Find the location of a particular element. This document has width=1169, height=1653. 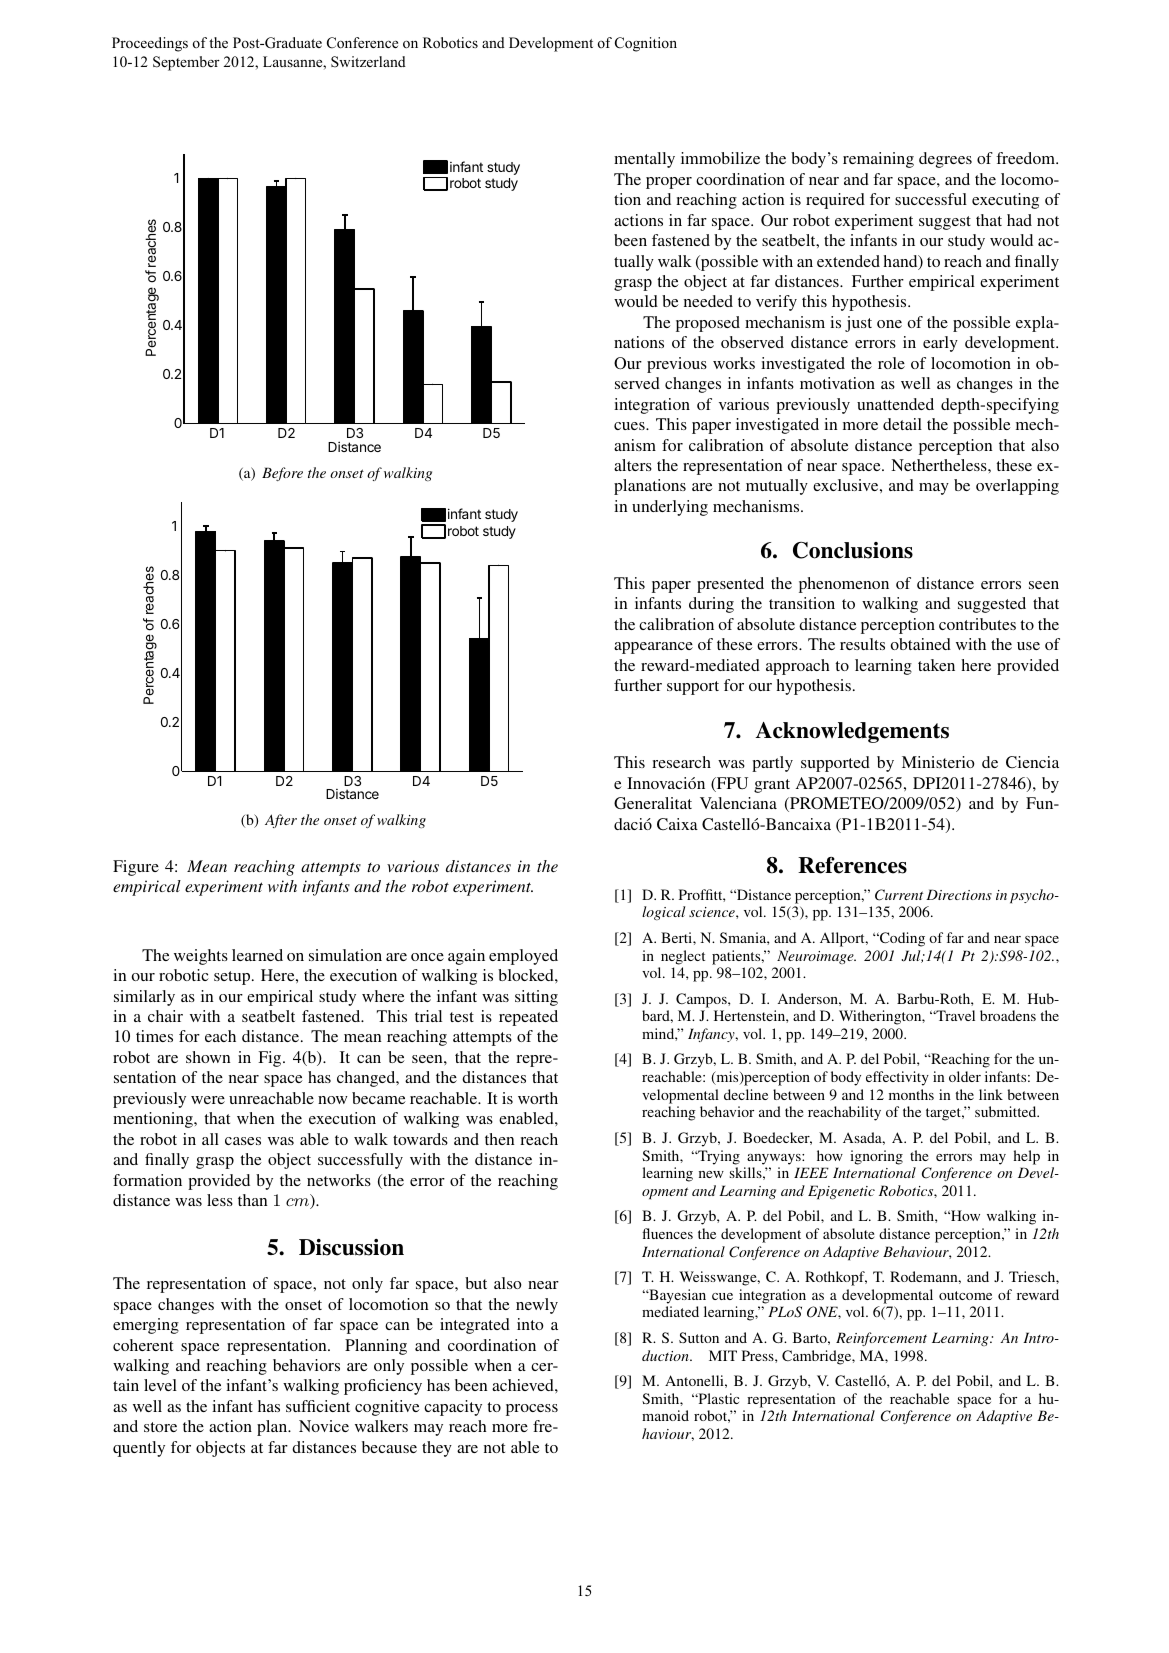

degrees is located at coordinates (945, 160).
